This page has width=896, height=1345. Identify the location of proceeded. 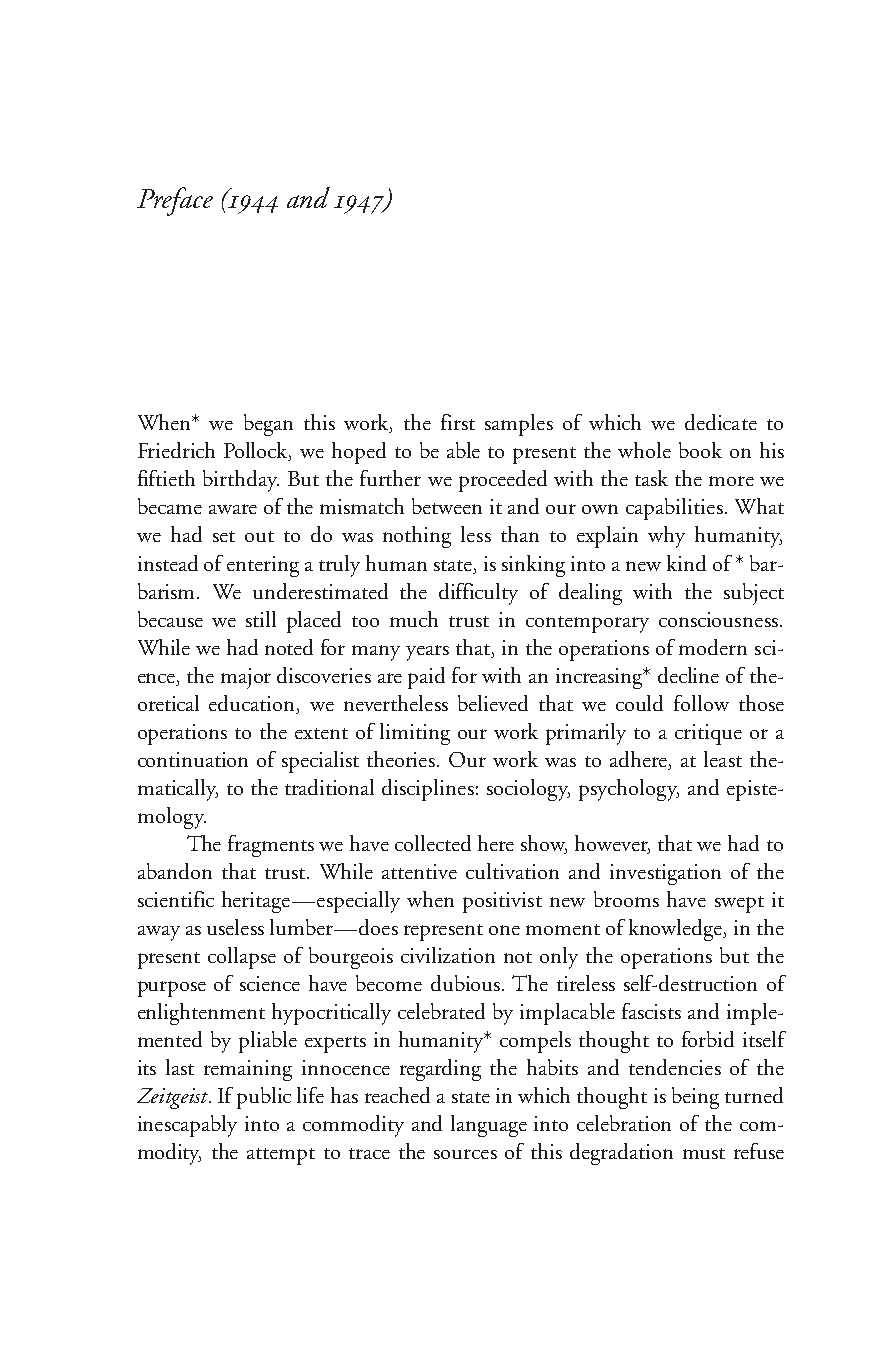
(503, 481).
